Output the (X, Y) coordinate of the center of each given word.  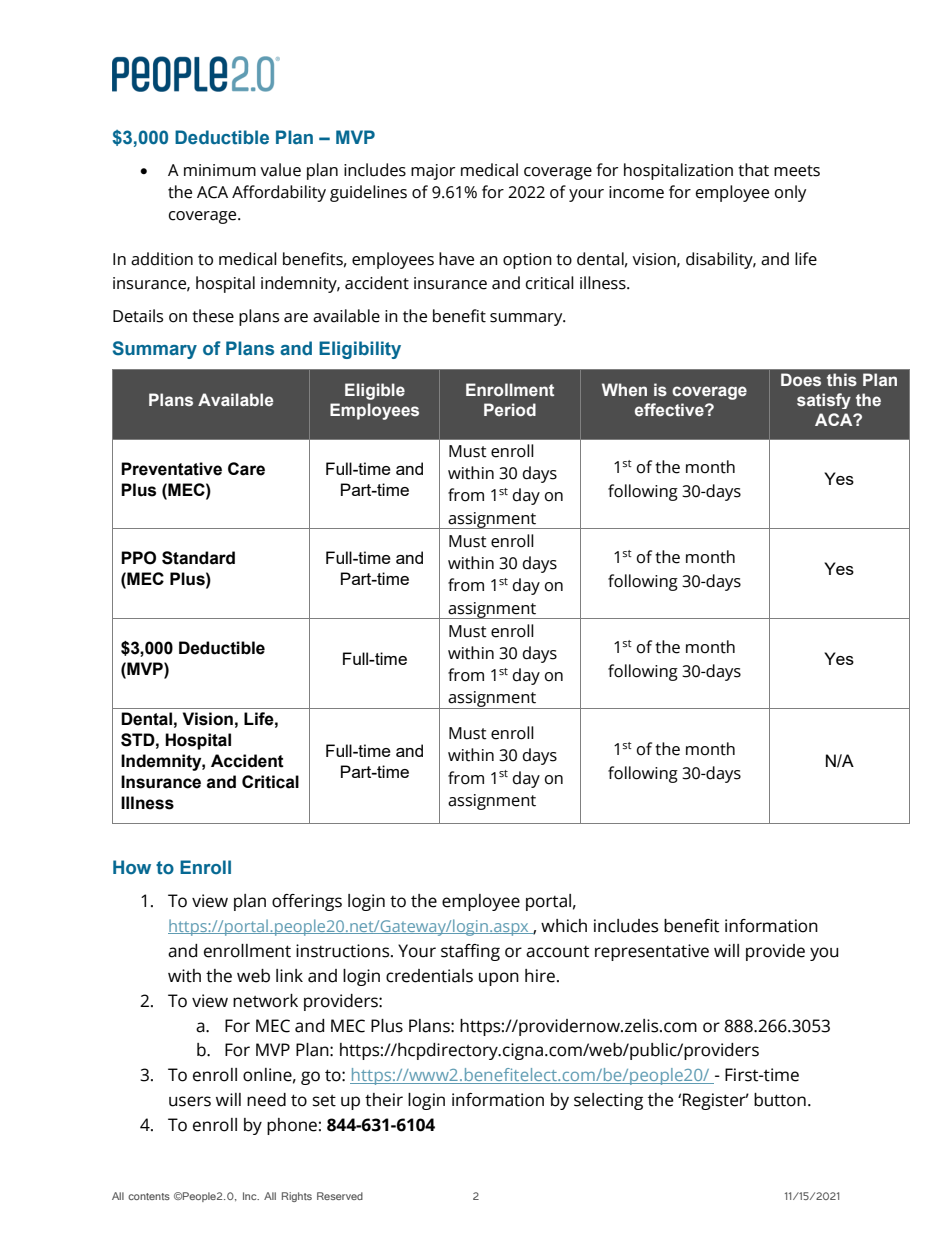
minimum (220, 170)
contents (149, 1196)
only (790, 193)
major (433, 172)
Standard (198, 558)
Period (510, 409)
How (132, 867)
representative (652, 952)
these (213, 316)
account (557, 952)
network (265, 1001)
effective (670, 409)
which (564, 926)
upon (499, 979)
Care (246, 469)
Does (801, 379)
